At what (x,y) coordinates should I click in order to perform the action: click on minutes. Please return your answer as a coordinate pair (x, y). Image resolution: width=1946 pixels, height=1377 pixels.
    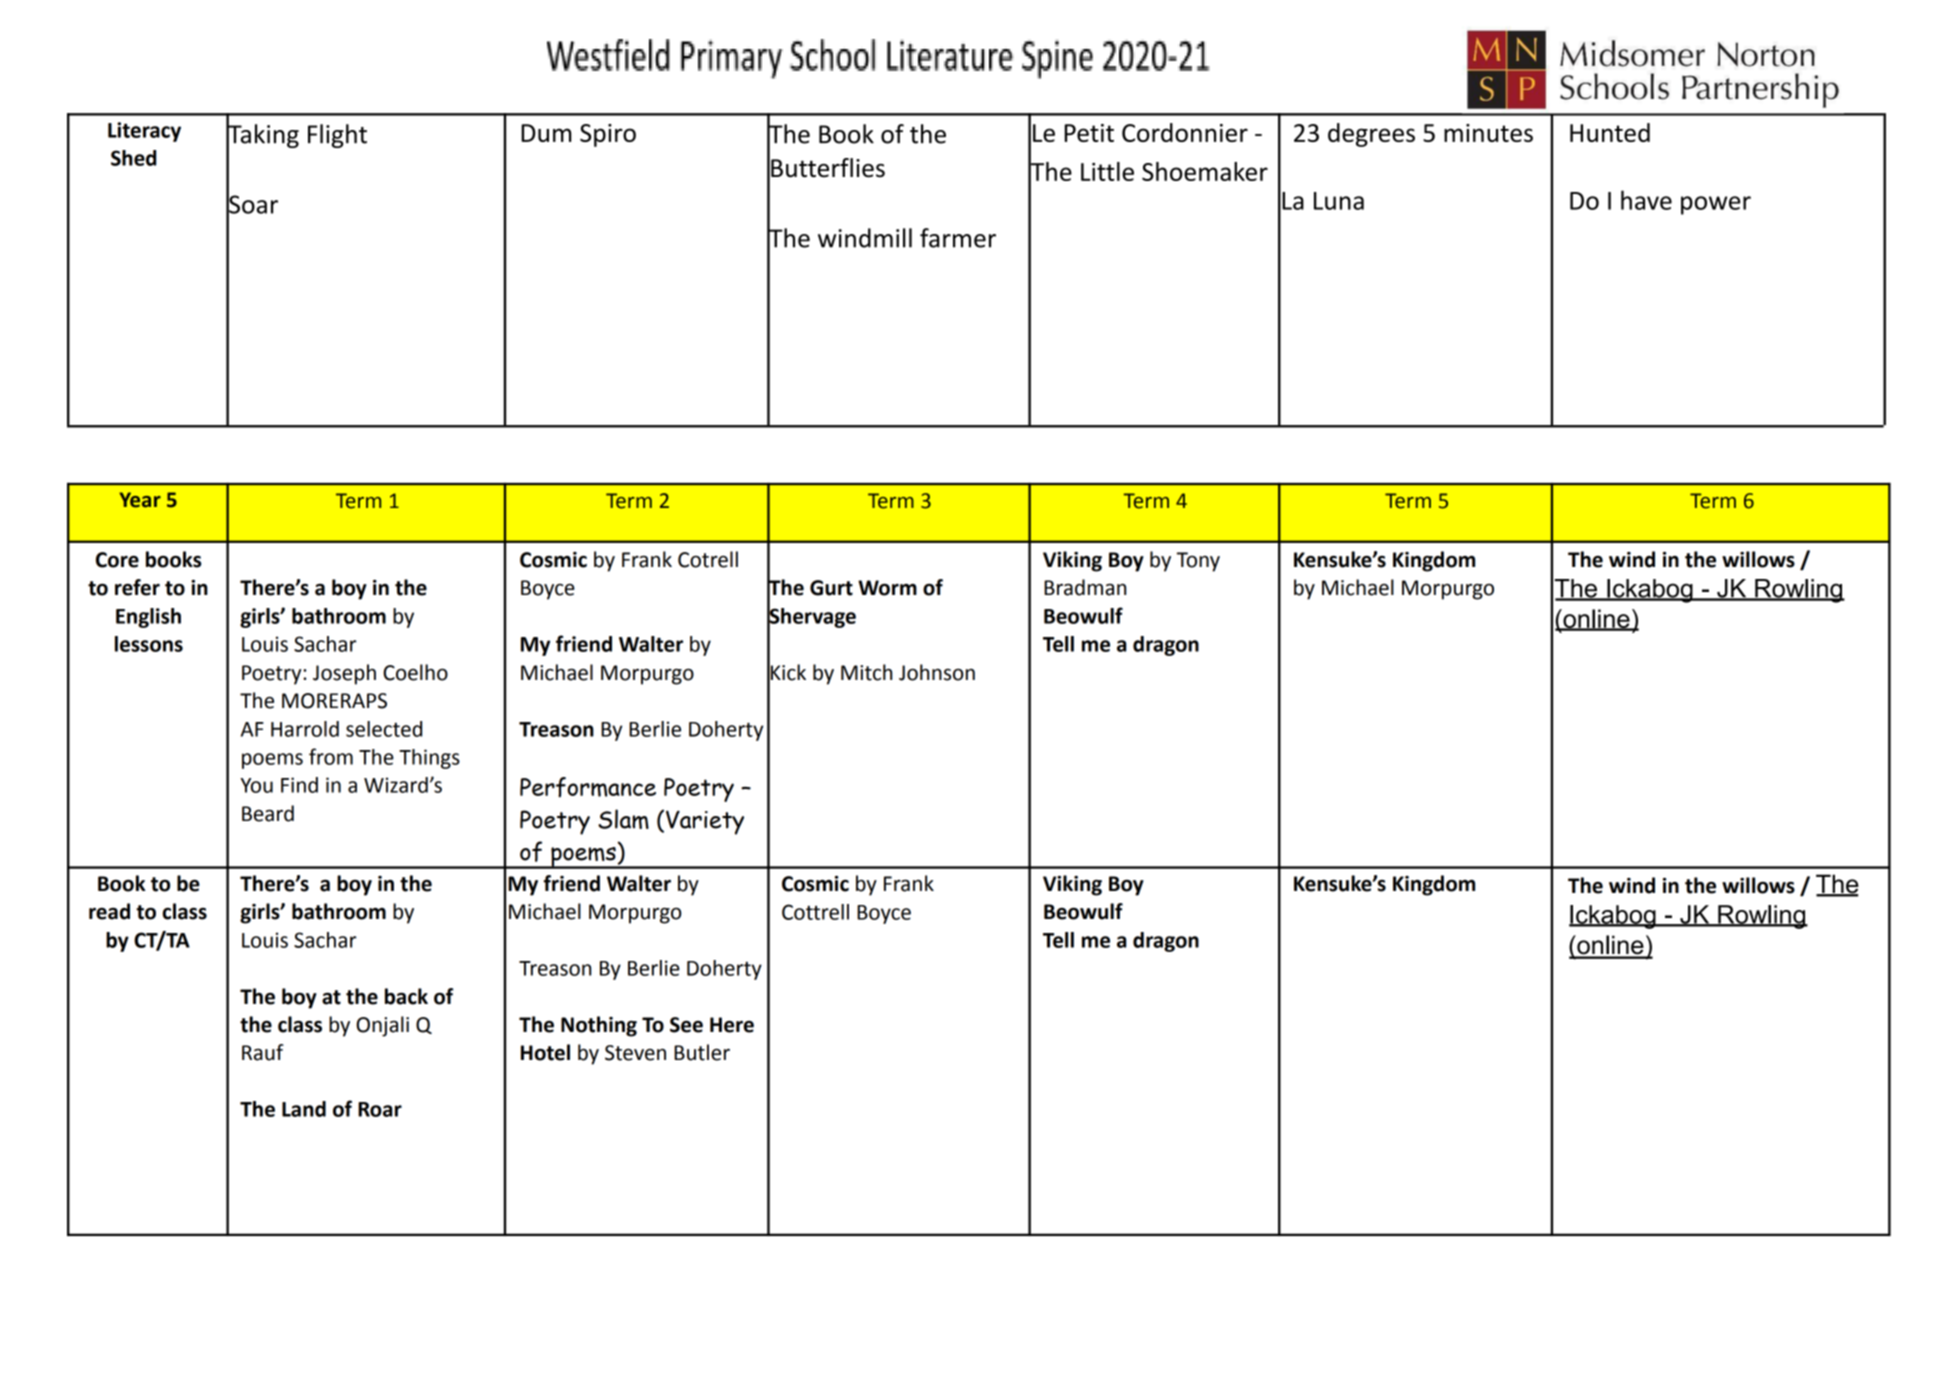
    Looking at the image, I should click on (1488, 133).
